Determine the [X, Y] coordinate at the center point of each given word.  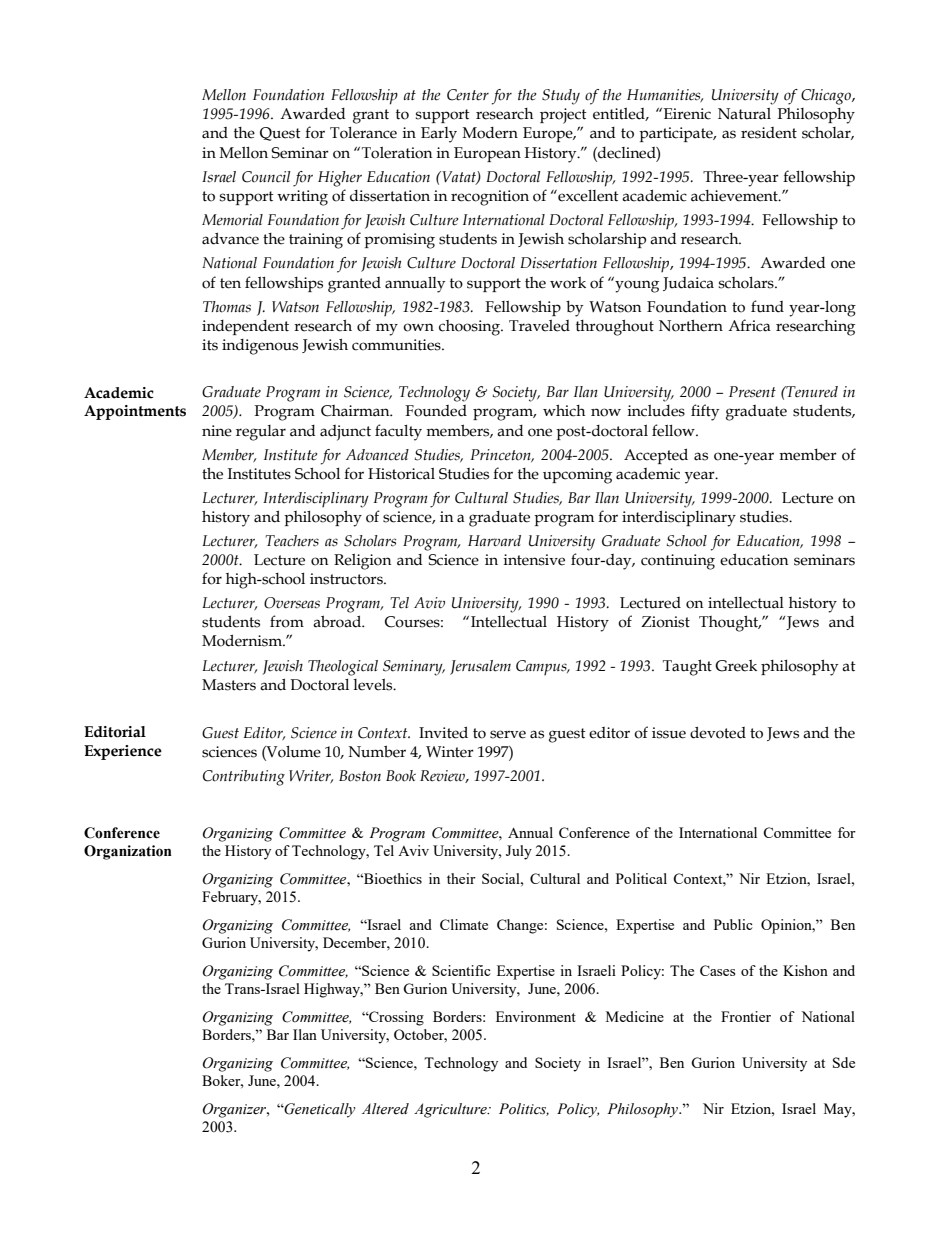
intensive [534, 560]
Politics [524, 1109]
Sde [844, 1062]
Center [468, 95]
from [287, 621]
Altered [385, 1109]
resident [769, 133]
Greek [736, 665]
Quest [280, 134]
